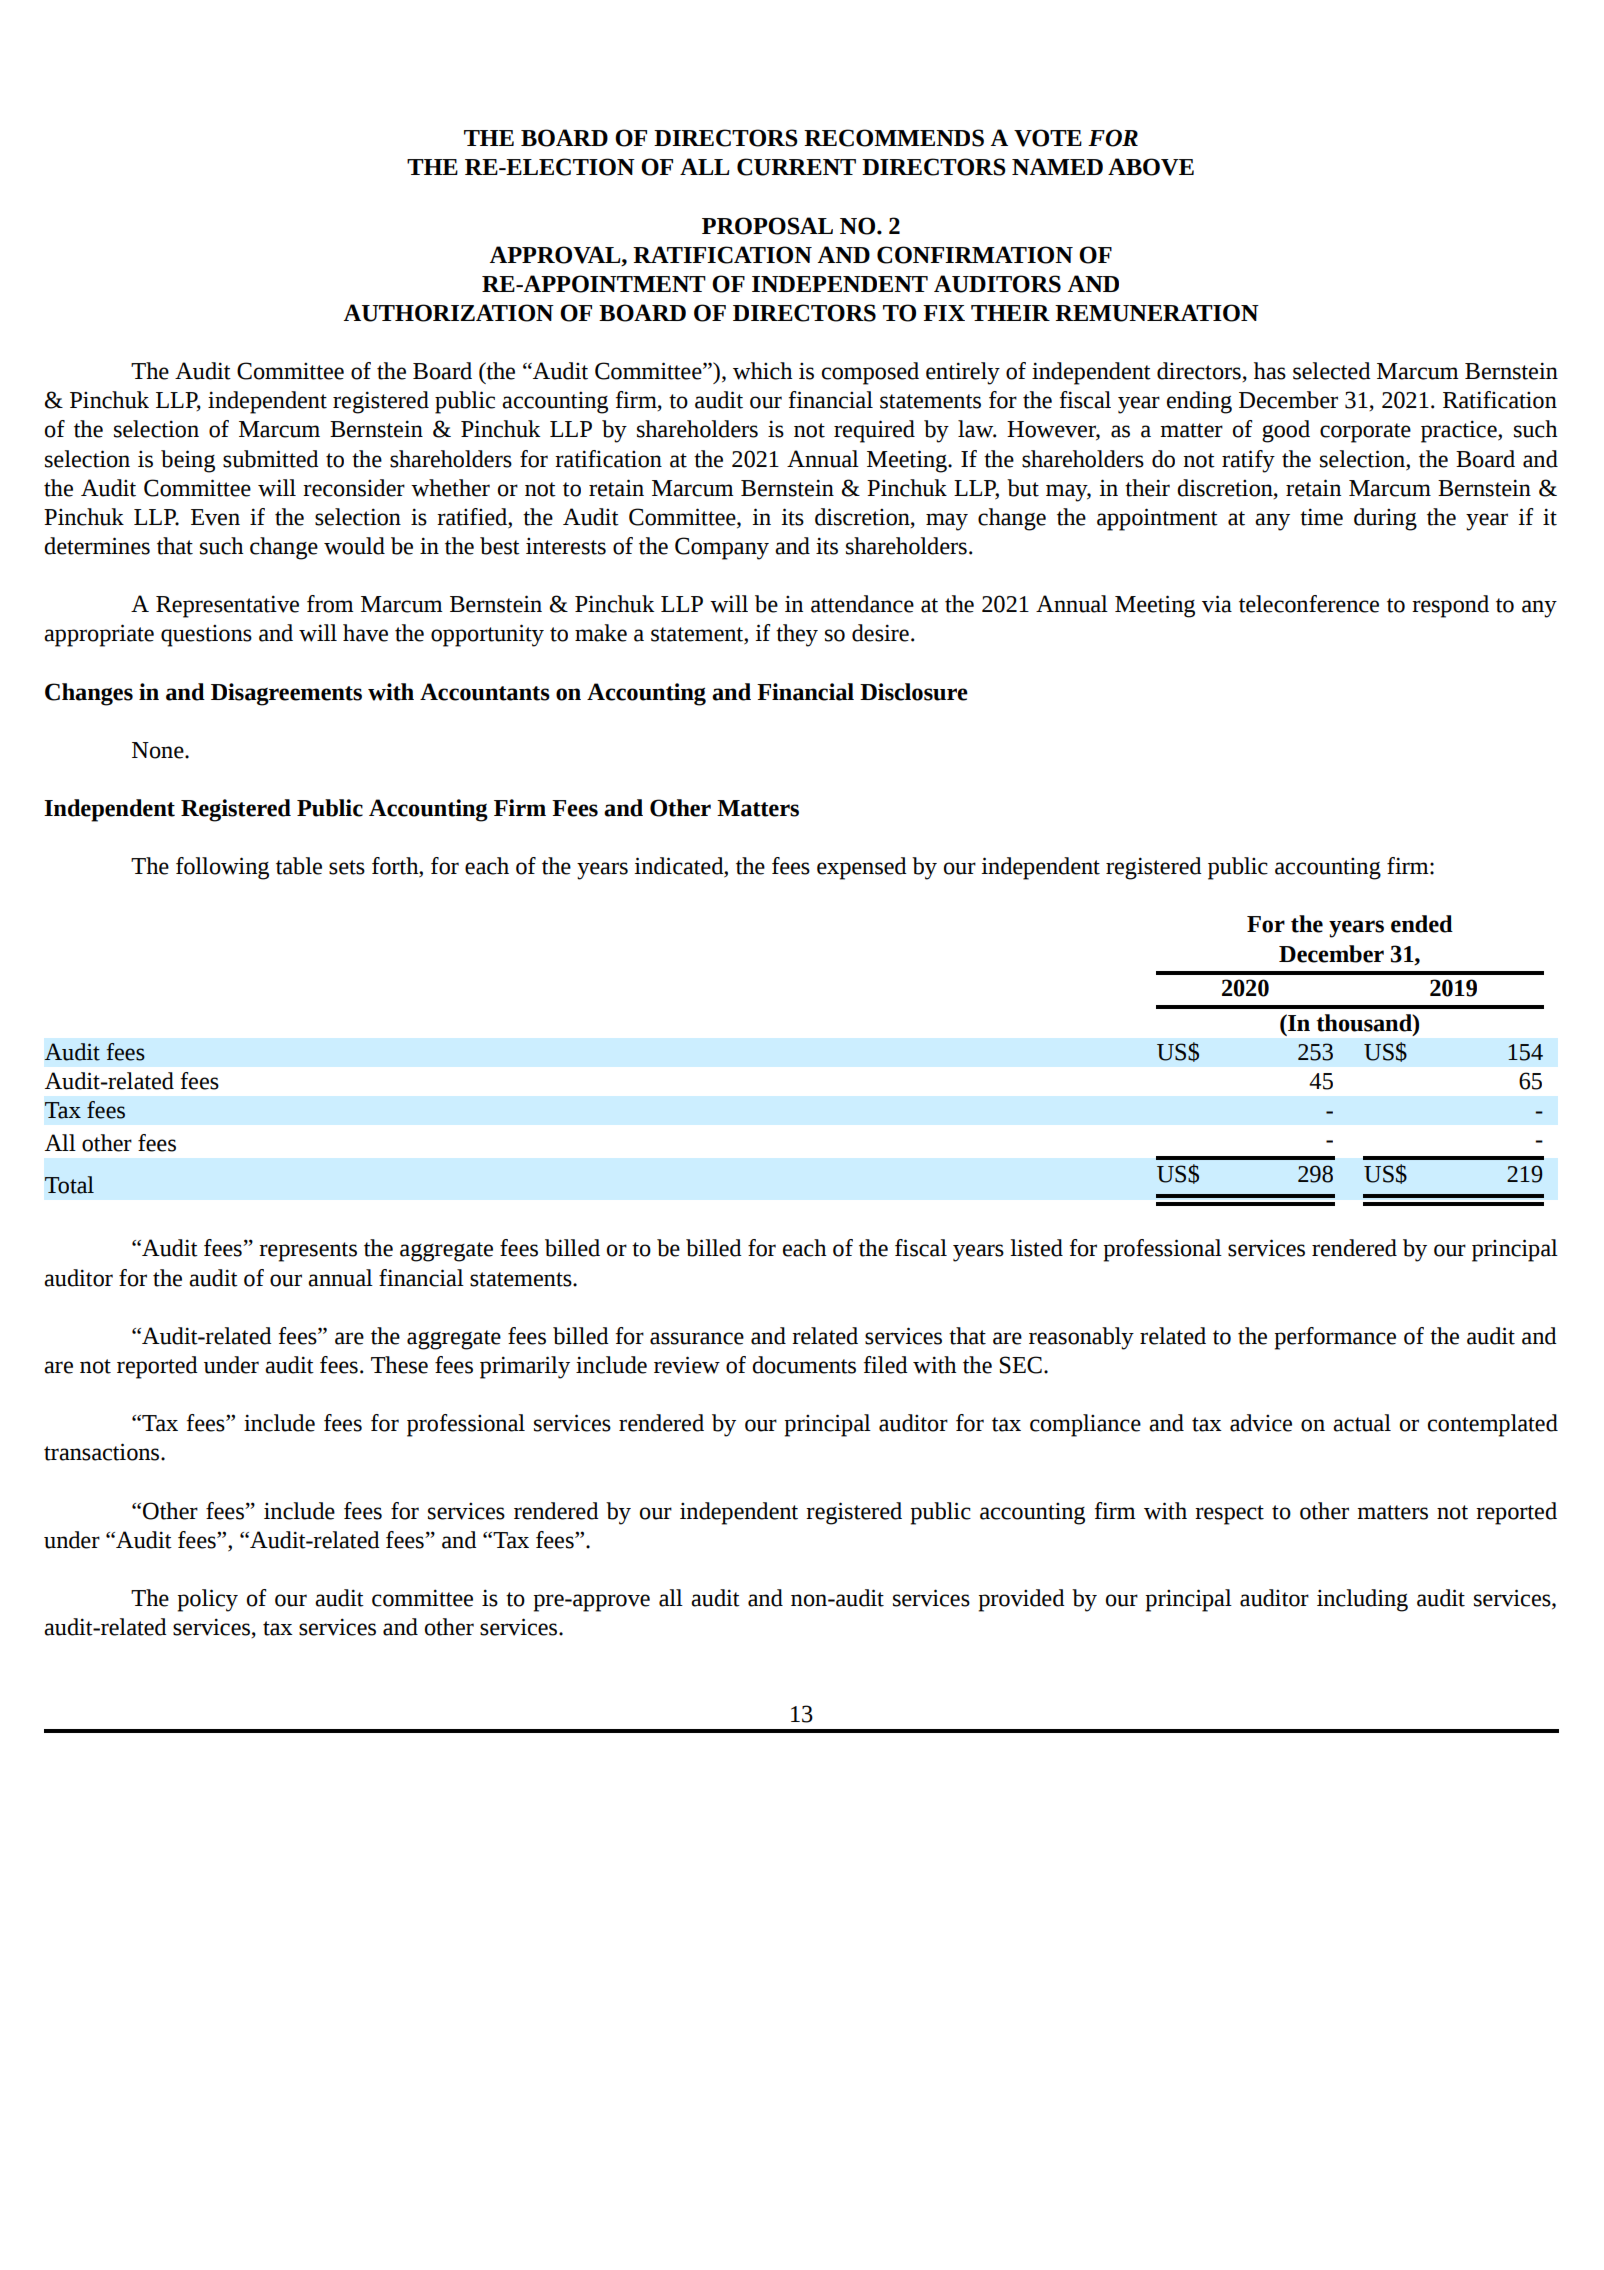 This screenshot has width=1604, height=2270. Describe the element at coordinates (1036, 1248) in the screenshot. I see `listed` at that location.
